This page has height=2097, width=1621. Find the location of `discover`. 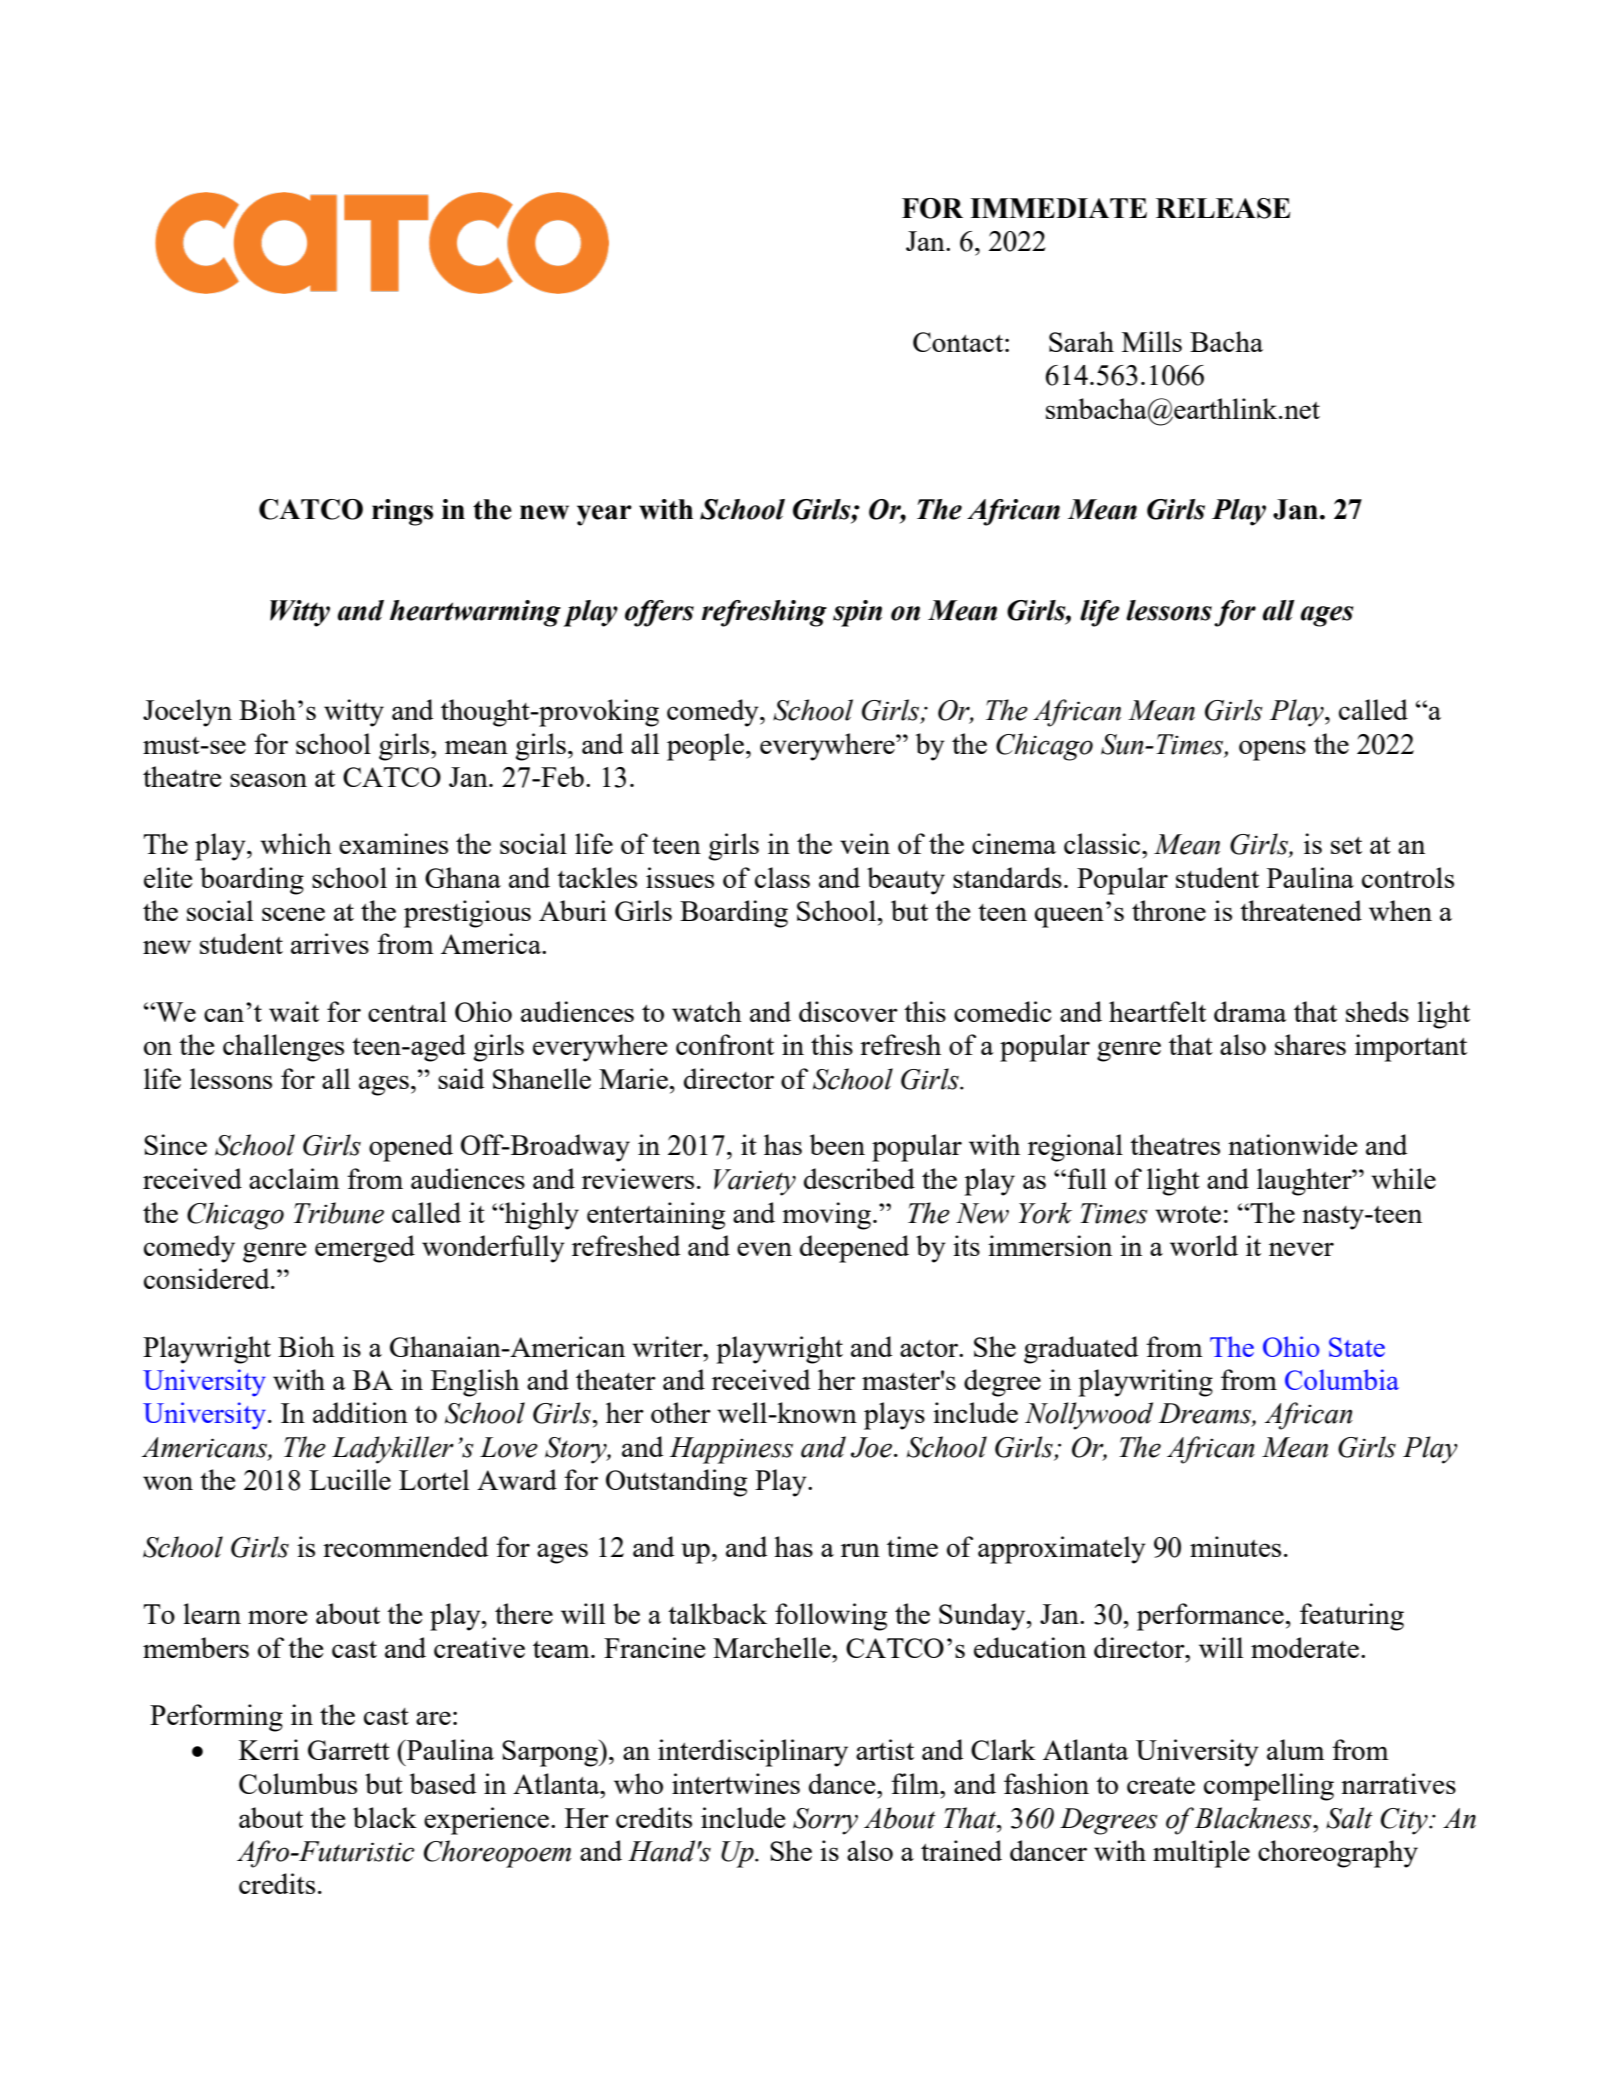

discover is located at coordinates (848, 1011).
